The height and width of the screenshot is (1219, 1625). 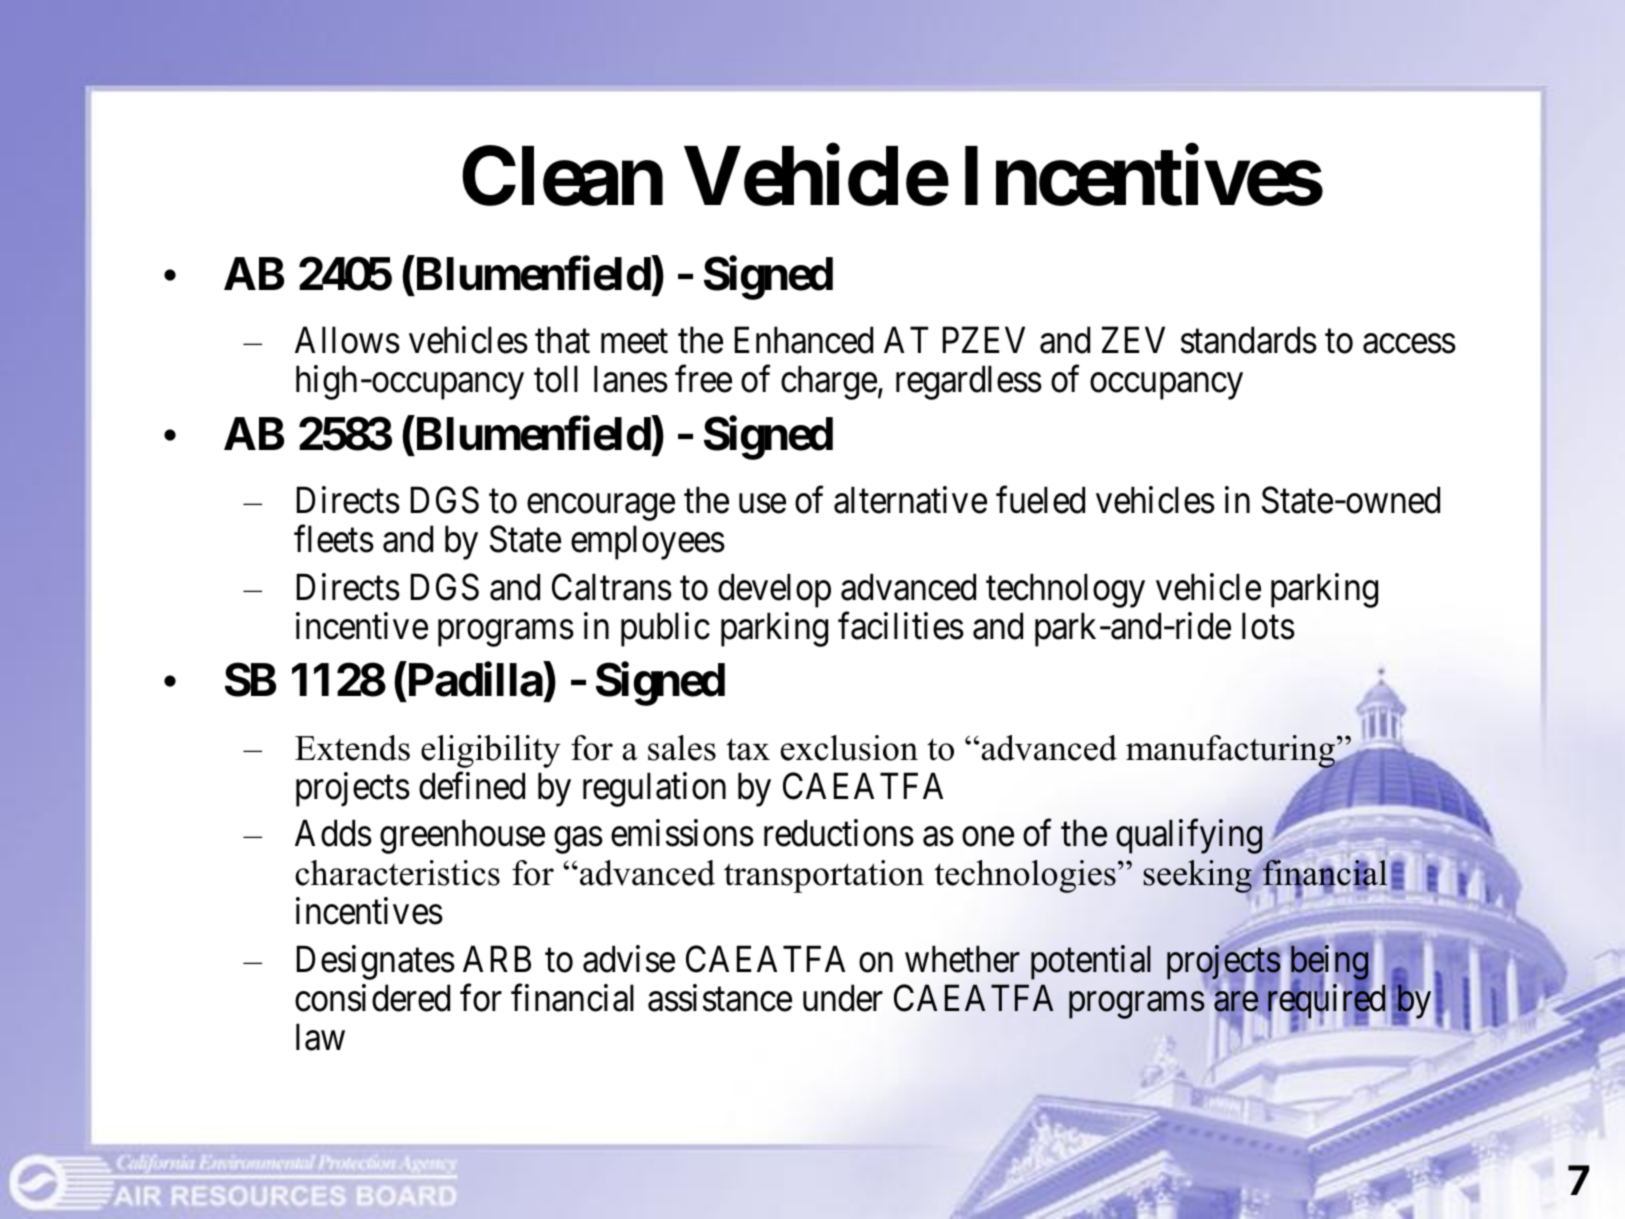 What do you see at coordinates (372, 998) in the screenshot?
I see `considered` at bounding box center [372, 998].
